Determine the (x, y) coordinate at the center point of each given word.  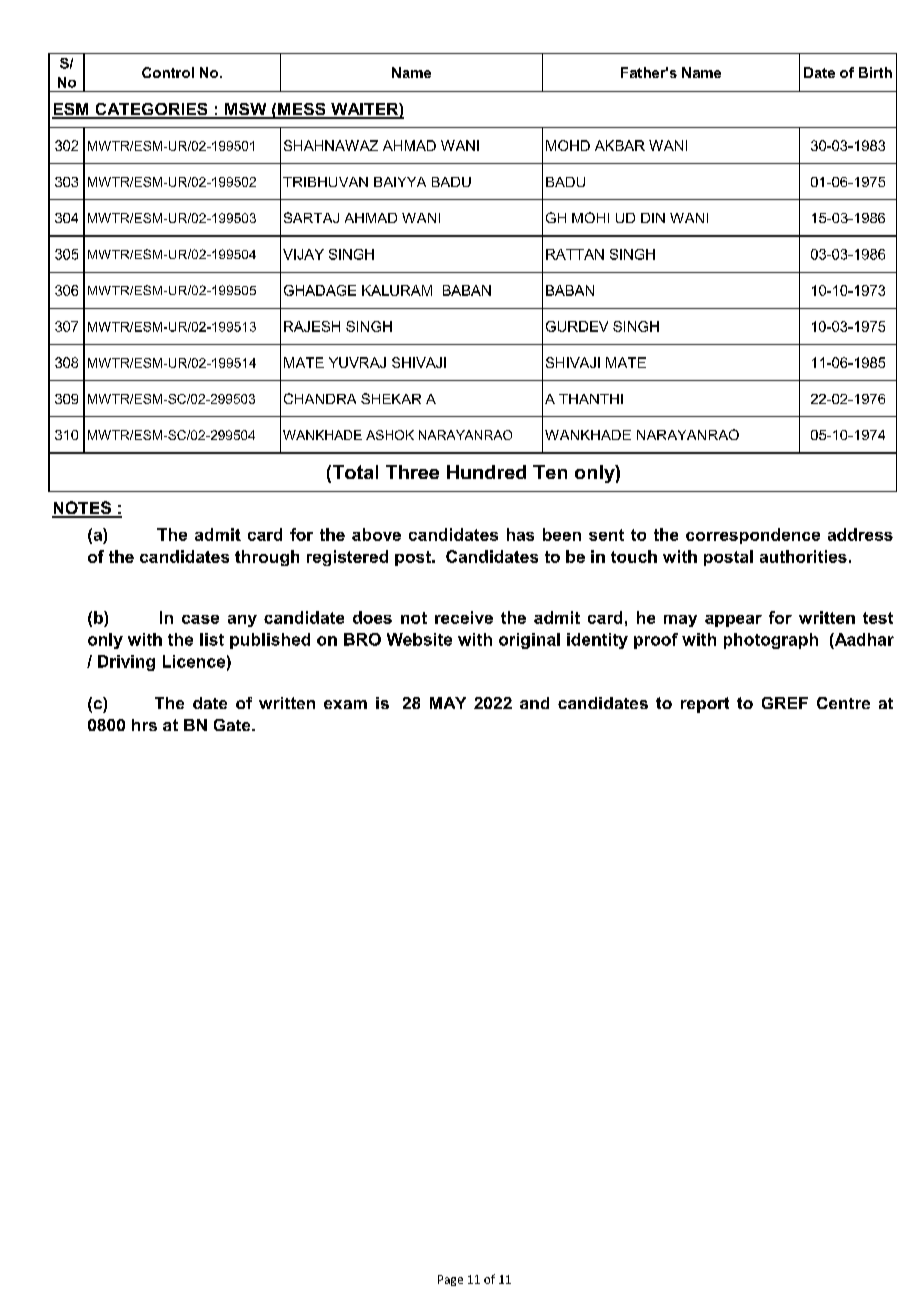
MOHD (568, 145)
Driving (126, 663)
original (529, 641)
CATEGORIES (151, 110)
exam (345, 704)
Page (450, 1280)
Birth (875, 72)
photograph (771, 641)
